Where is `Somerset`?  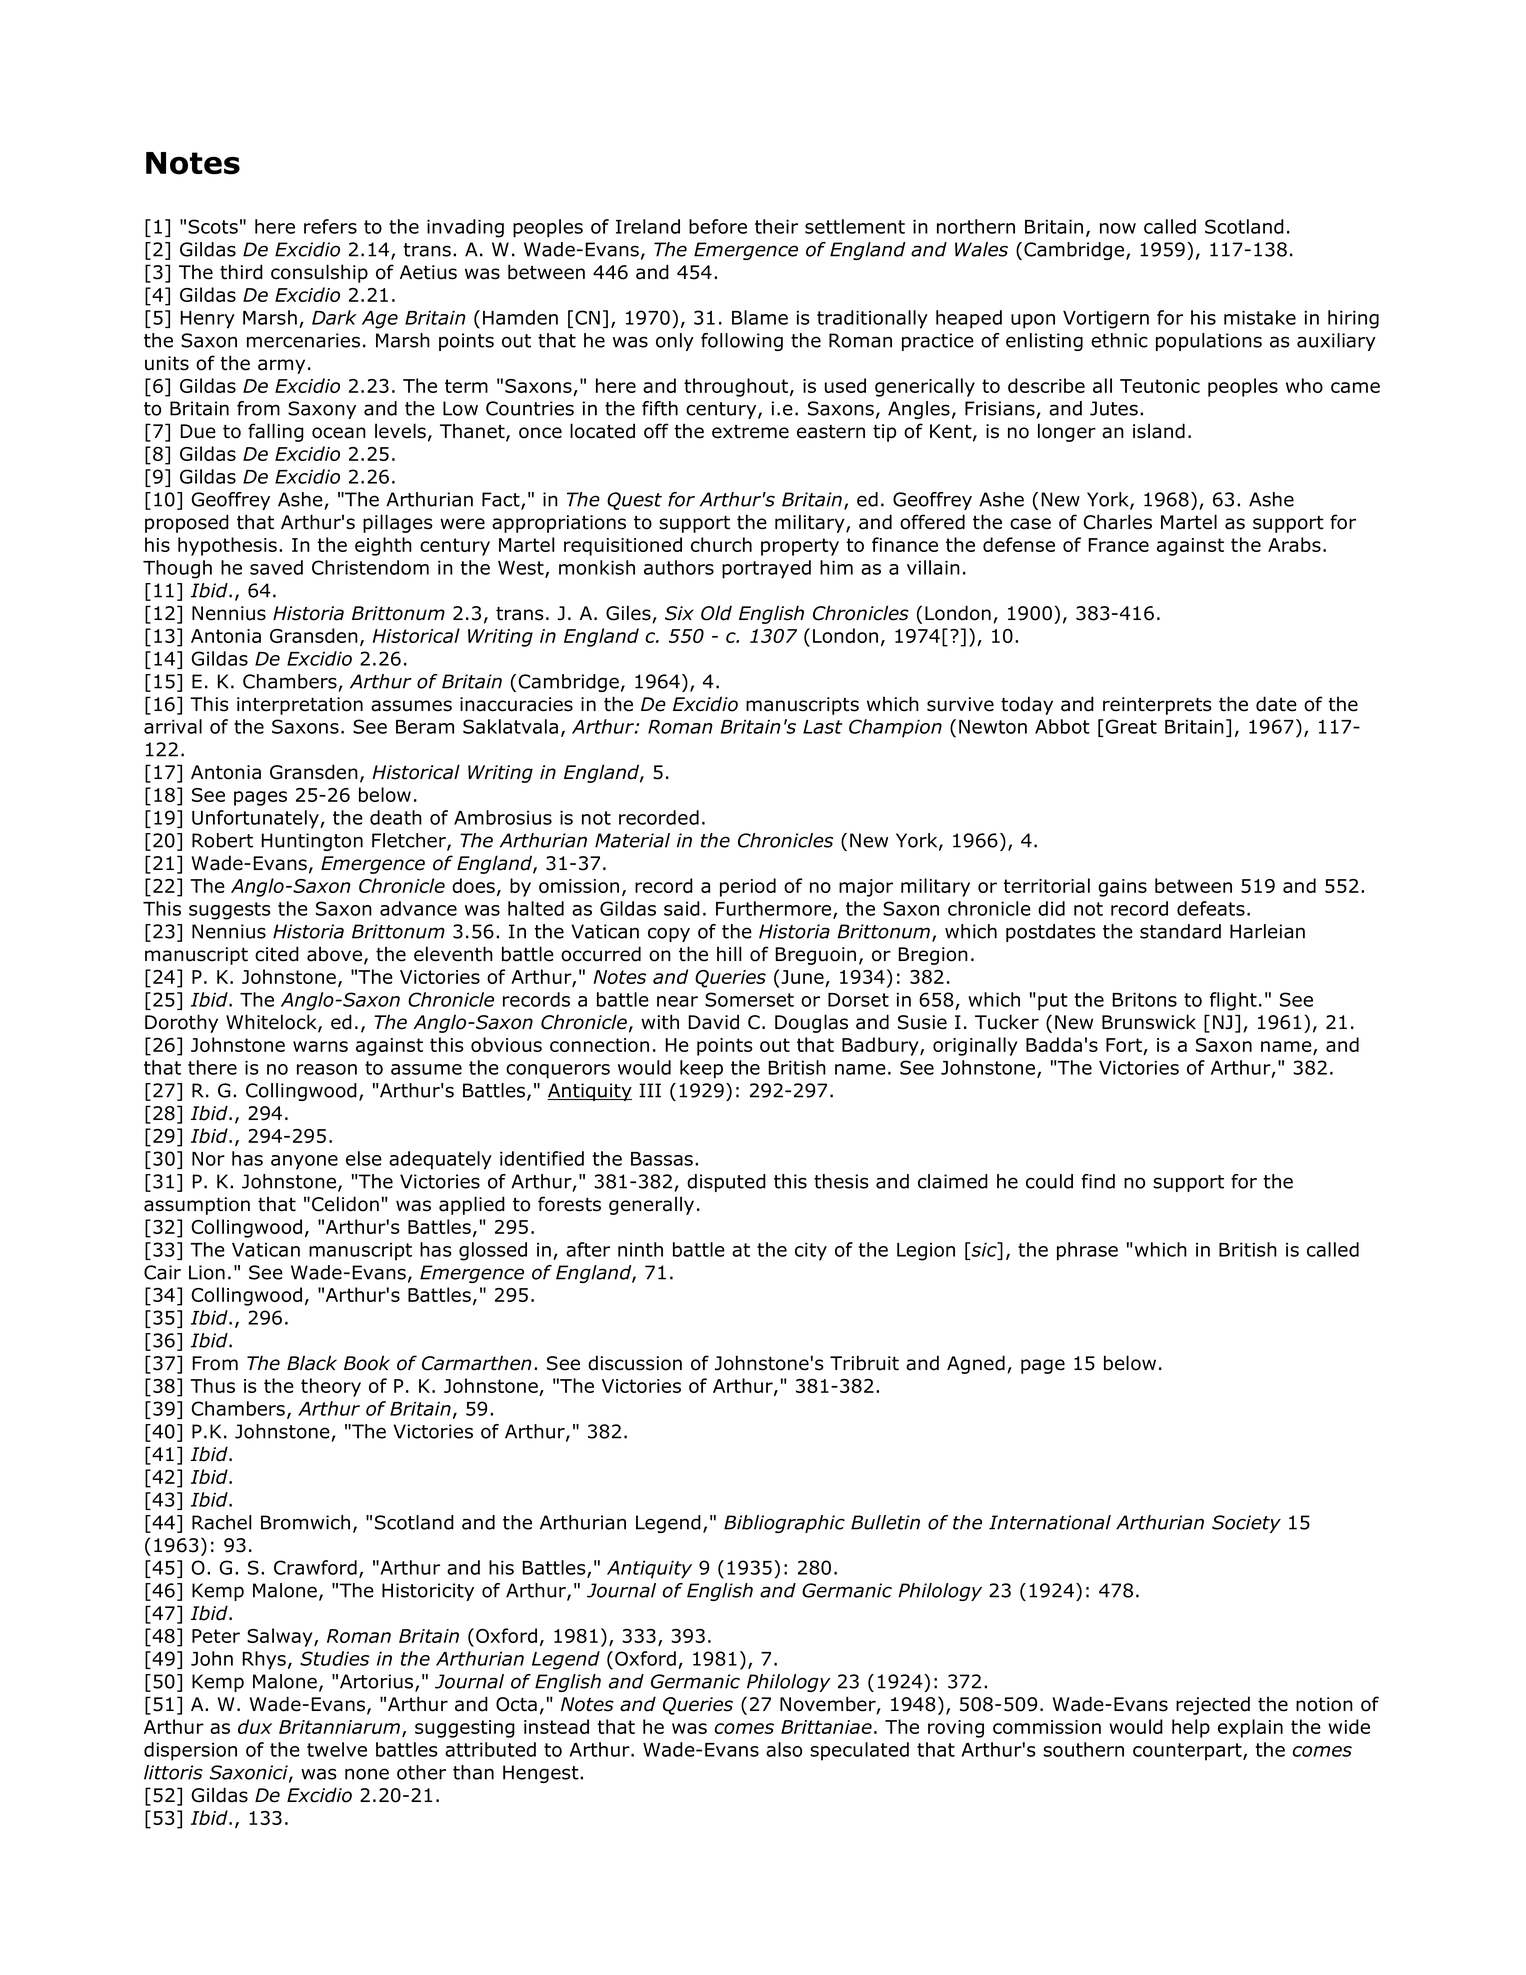
Somerset is located at coordinates (749, 999).
